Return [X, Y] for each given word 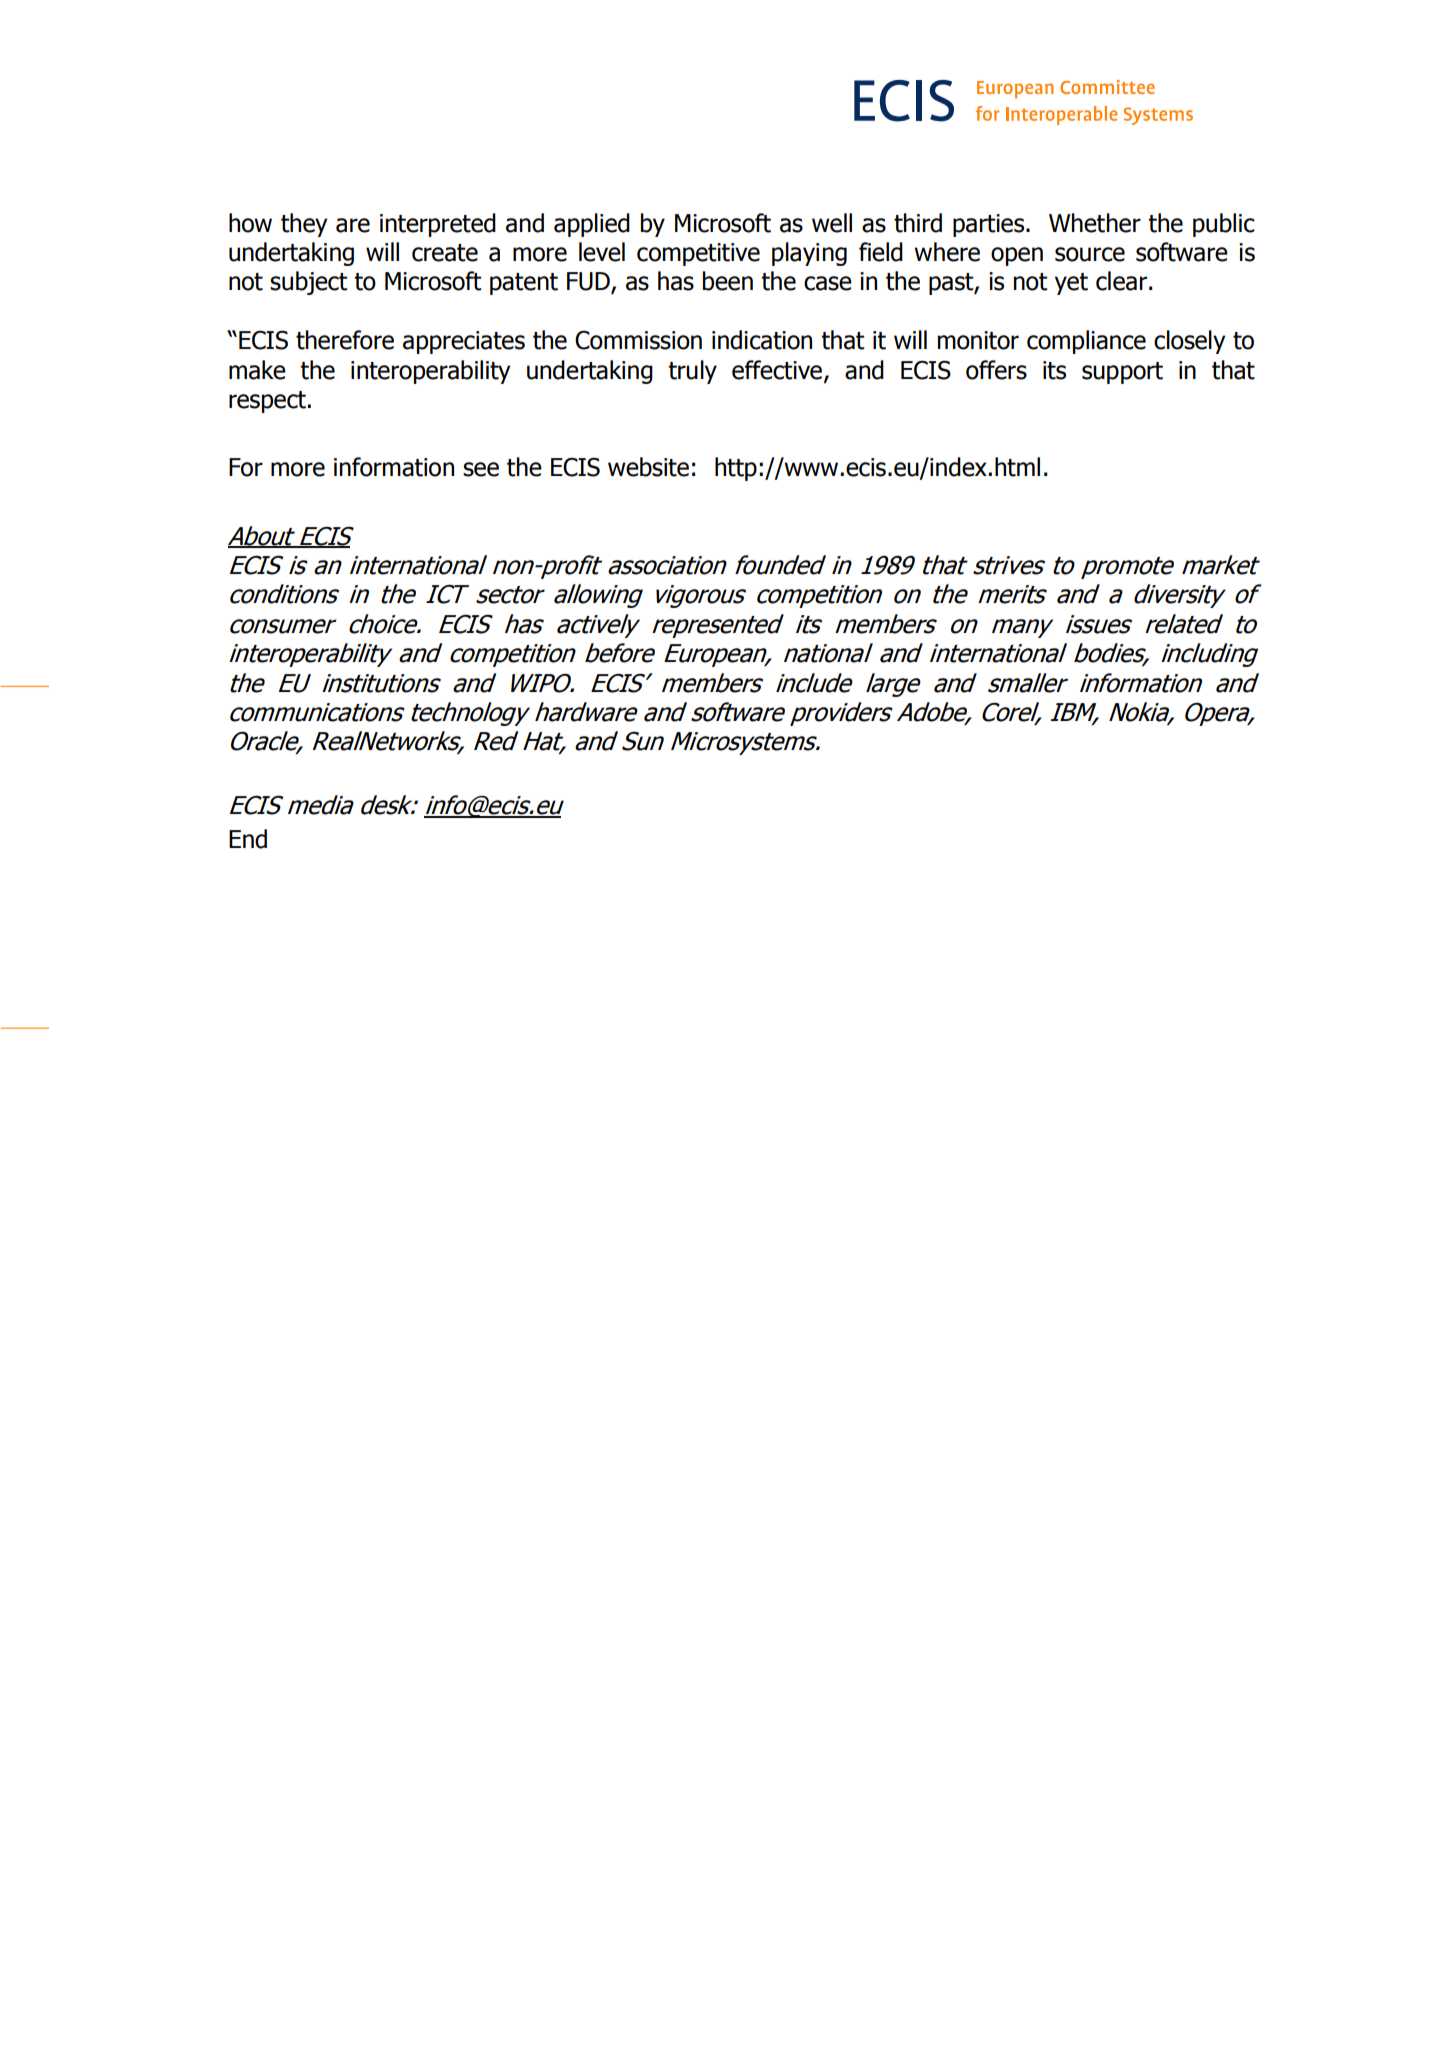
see [481, 469]
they [304, 225]
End [248, 839]
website [648, 467]
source [1090, 254]
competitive [698, 254]
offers [996, 370]
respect [268, 402]
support [1122, 373]
